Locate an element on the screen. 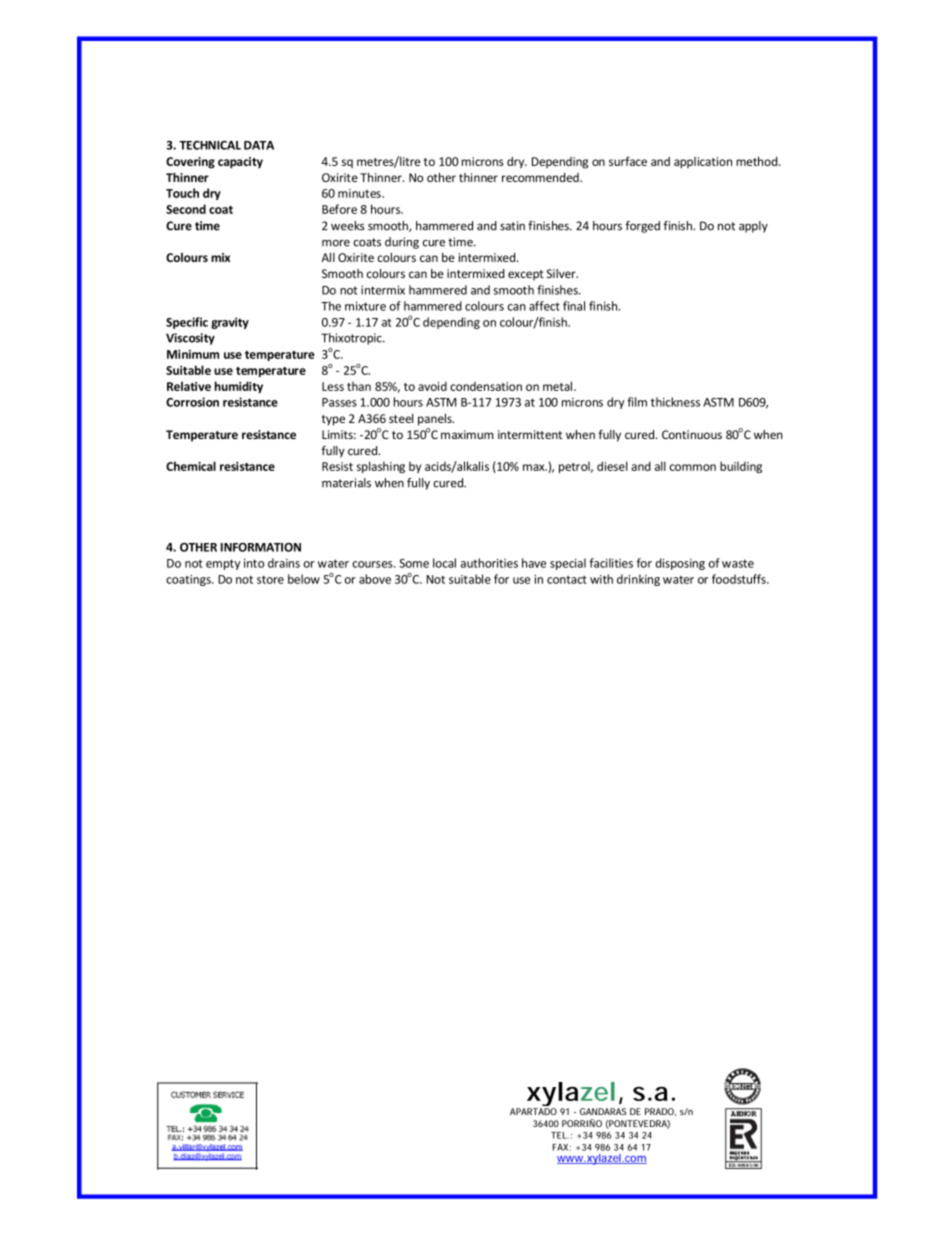 Image resolution: width=952 pixels, height=1233 pixels. final is located at coordinates (574, 306).
